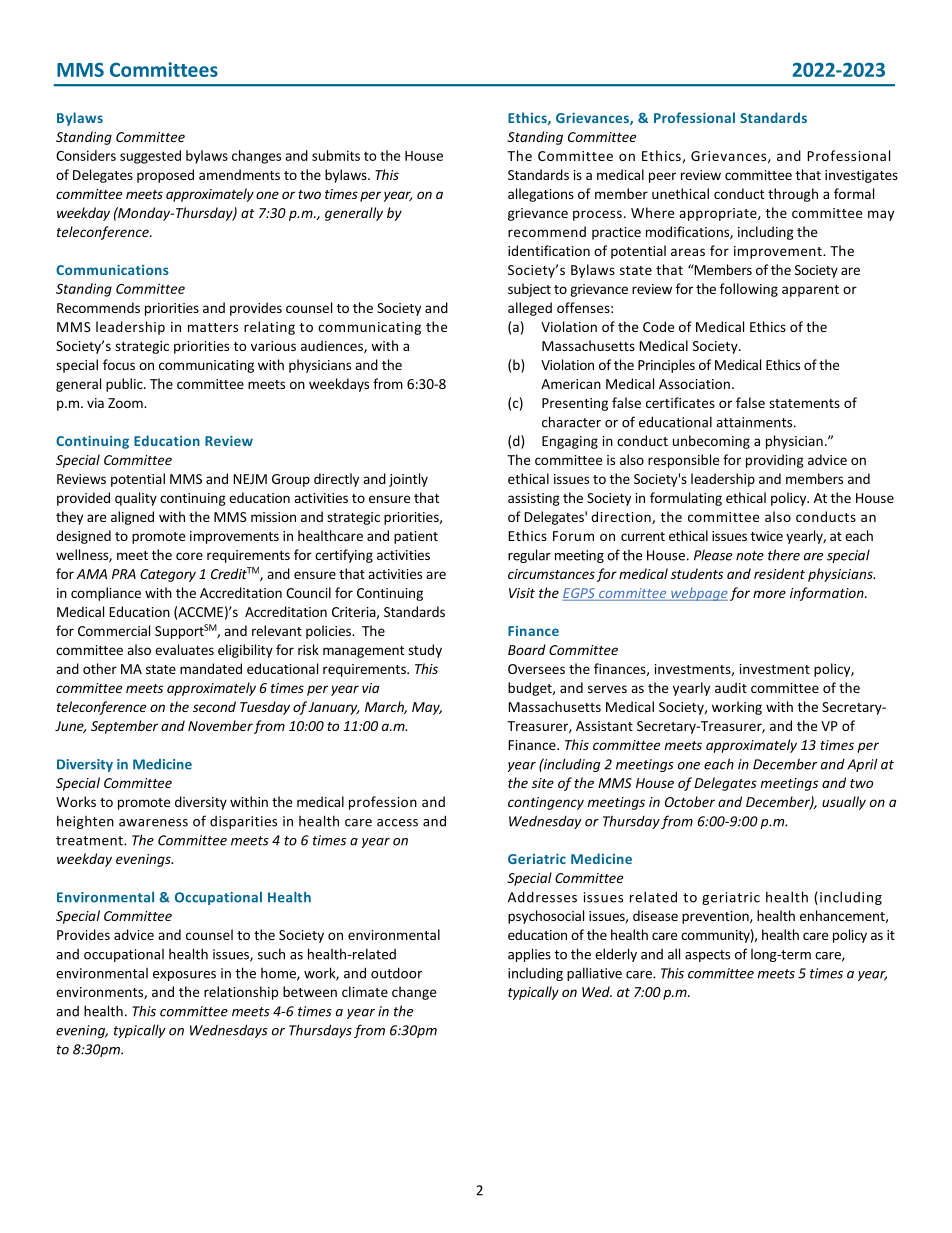 The width and height of the screenshot is (952, 1233). Describe the element at coordinates (529, 955) in the screenshot. I see `applies` at that location.
